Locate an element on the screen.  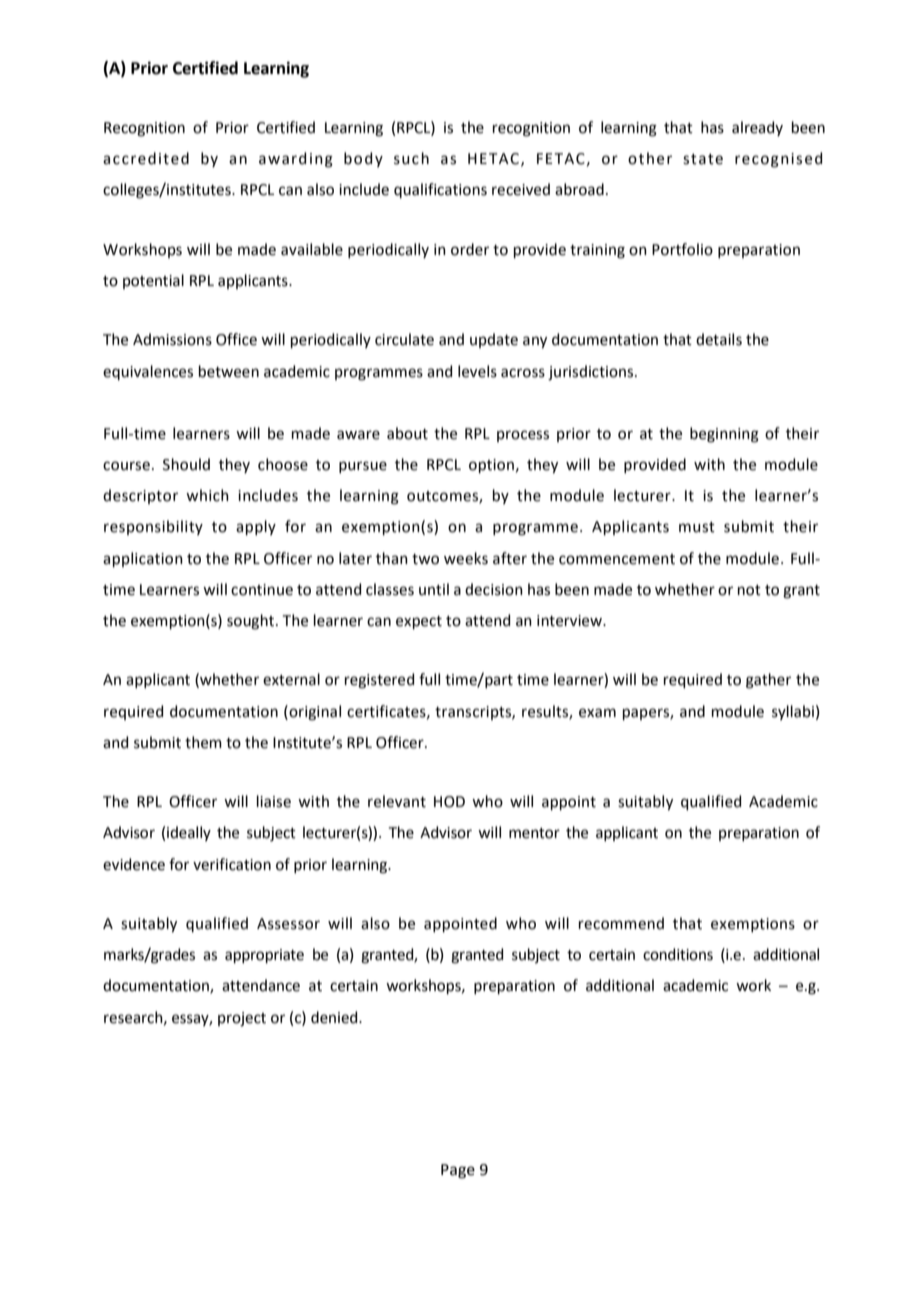
sought is located at coordinates (250, 622).
